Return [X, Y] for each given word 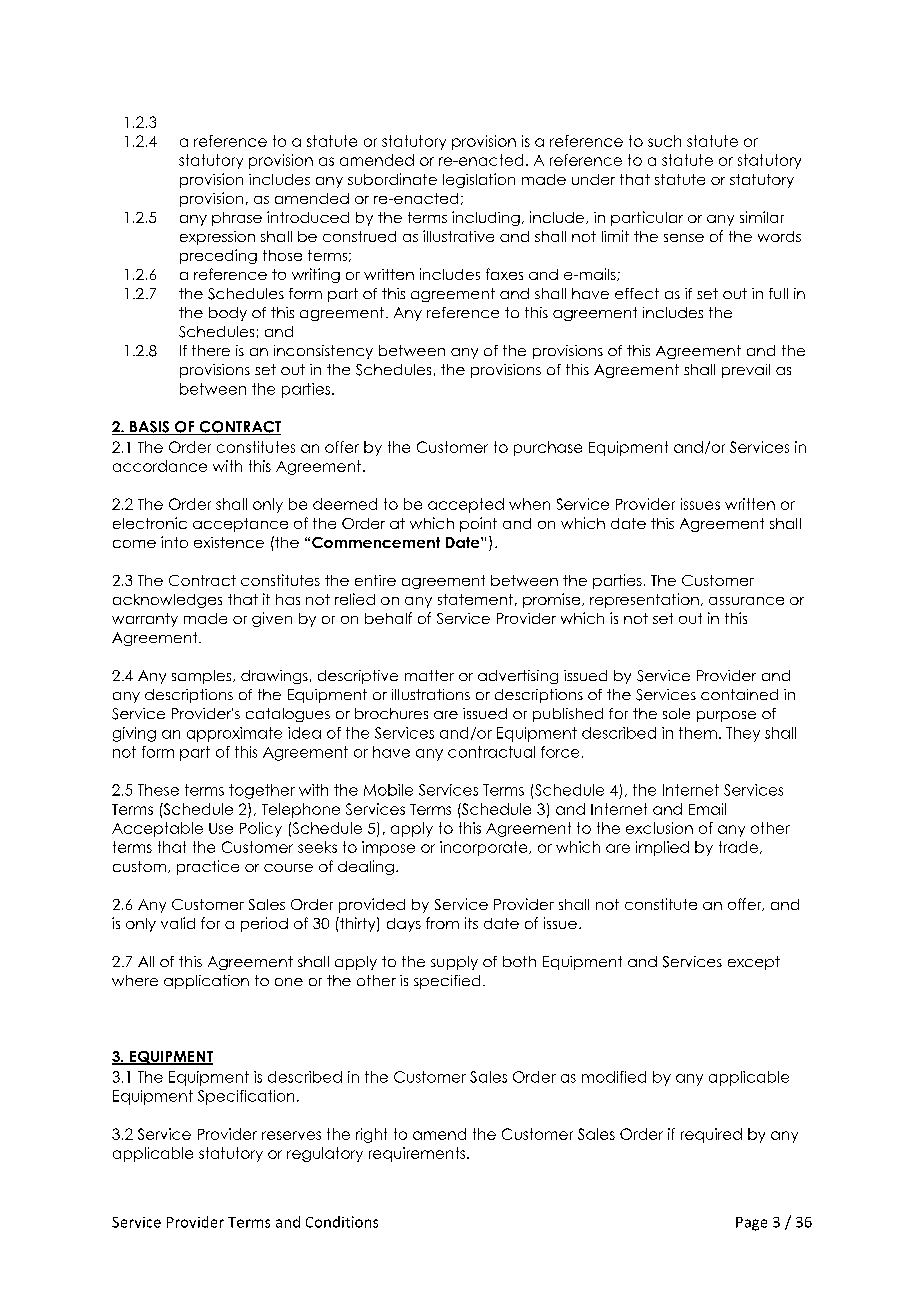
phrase [237, 219]
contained [739, 694]
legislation [479, 180]
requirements [418, 1154]
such [664, 141]
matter [429, 675]
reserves [291, 1135]
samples [203, 677]
